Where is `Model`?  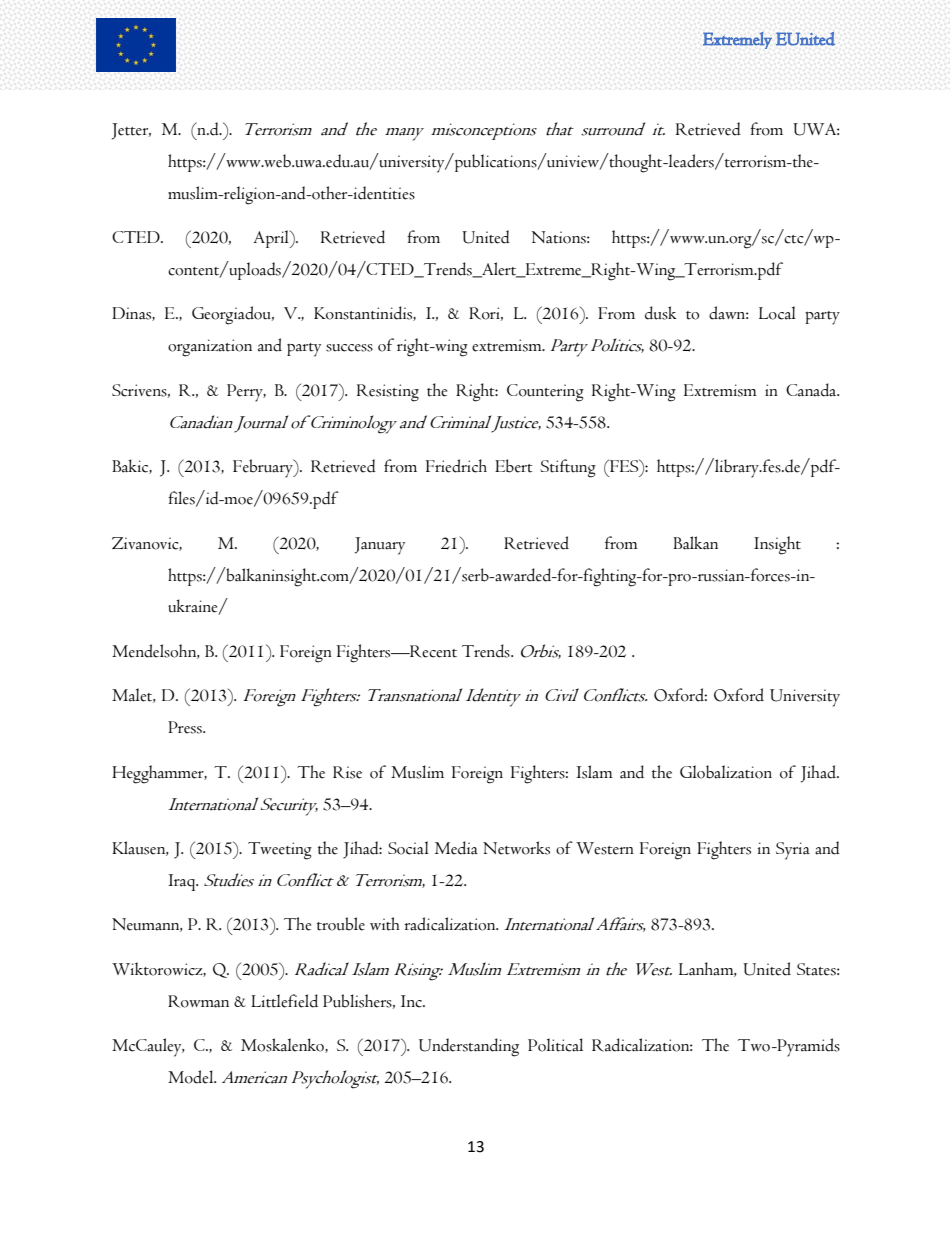 Model is located at coordinates (192, 1077).
